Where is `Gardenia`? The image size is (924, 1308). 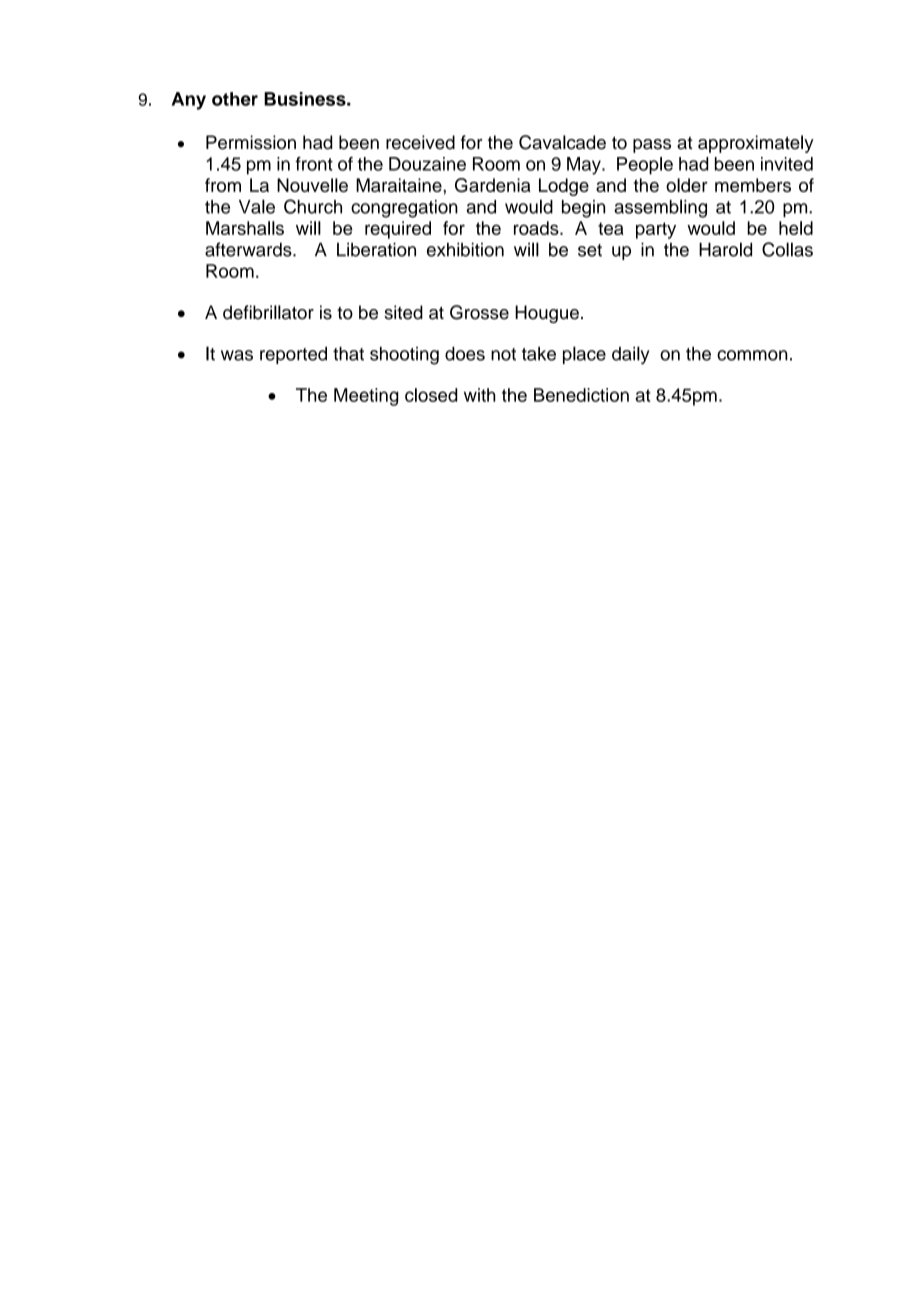
Gardenia is located at coordinates (493, 185).
